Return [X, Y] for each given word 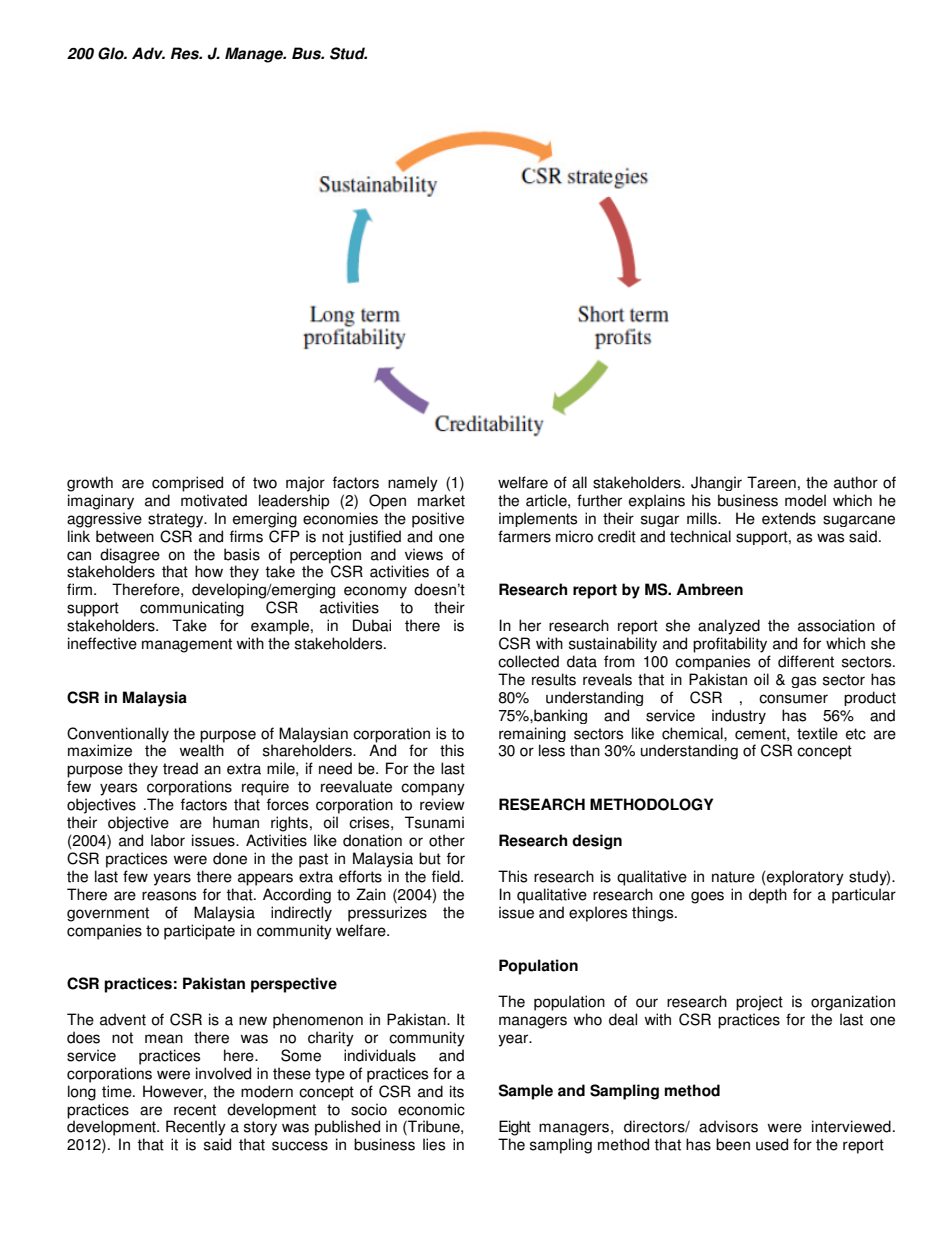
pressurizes [387, 914]
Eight [515, 1128]
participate [199, 932]
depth [768, 896]
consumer [793, 699]
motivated [214, 500]
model [805, 500]
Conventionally [118, 736]
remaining [532, 736]
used [772, 1144]
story [260, 1128]
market [441, 500]
